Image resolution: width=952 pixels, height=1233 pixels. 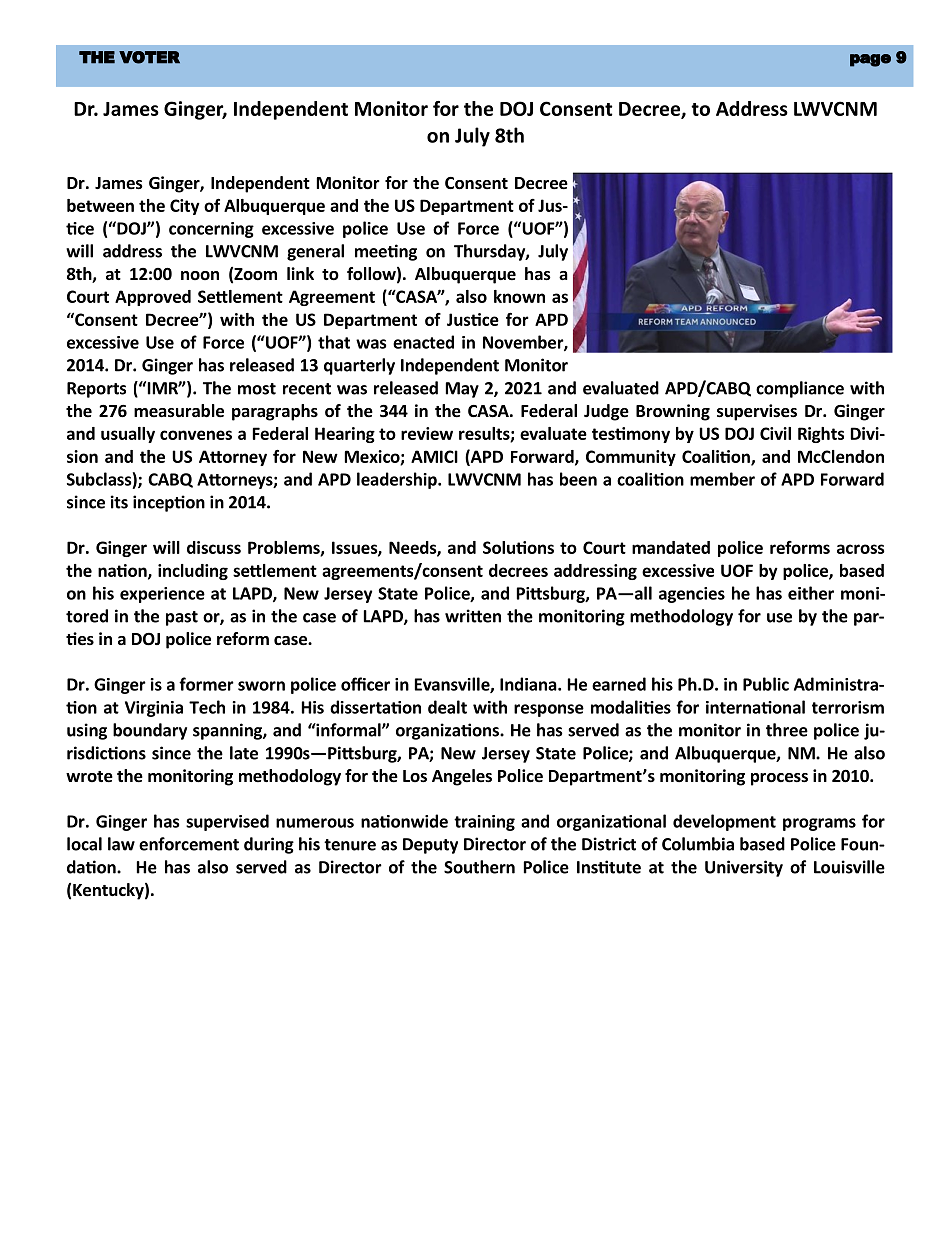 What do you see at coordinates (423, 342) in the document?
I see `enacted` at bounding box center [423, 342].
